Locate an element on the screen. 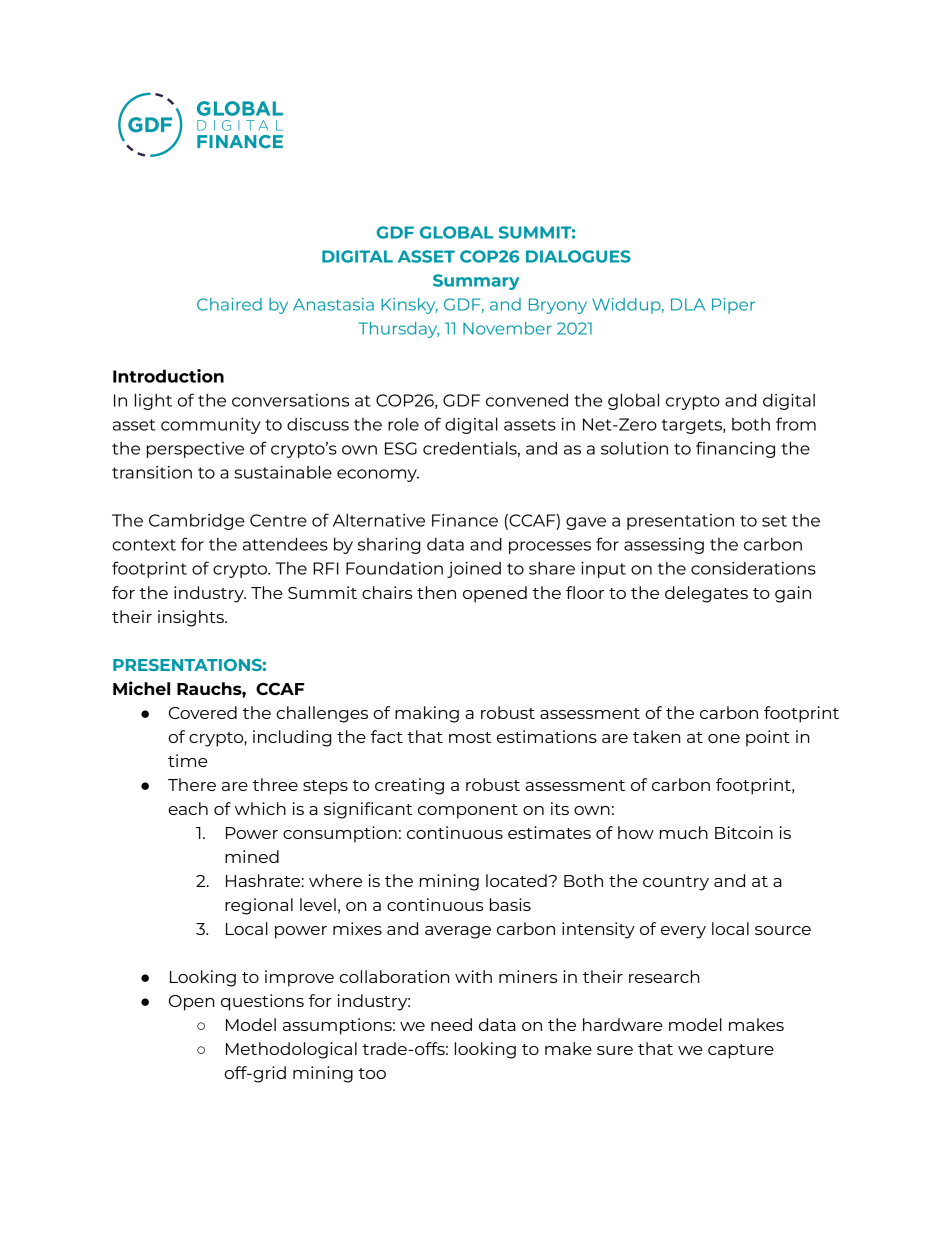 This screenshot has width=952, height=1233. financing is located at coordinates (735, 449).
